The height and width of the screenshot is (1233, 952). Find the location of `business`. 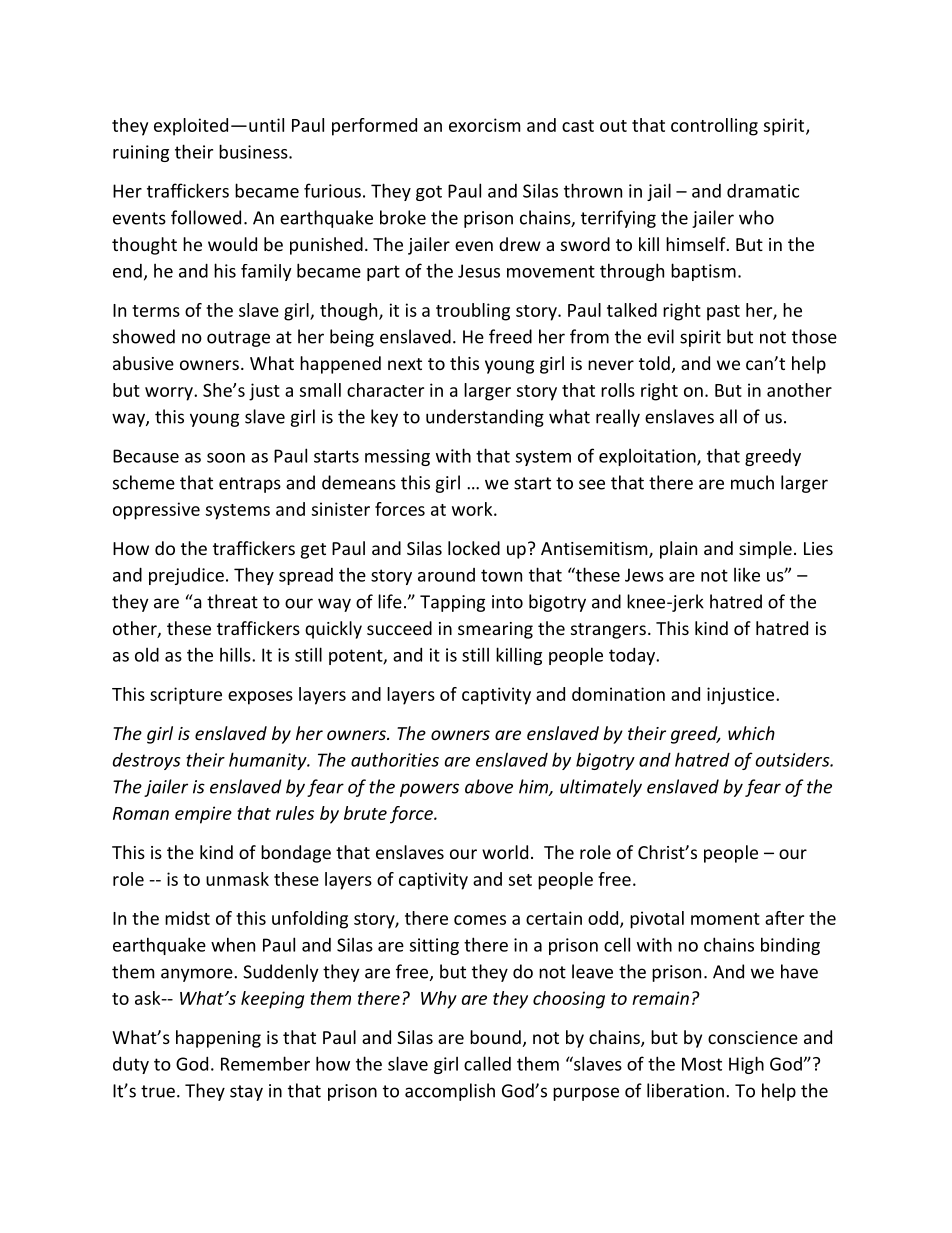

business is located at coordinates (254, 151).
